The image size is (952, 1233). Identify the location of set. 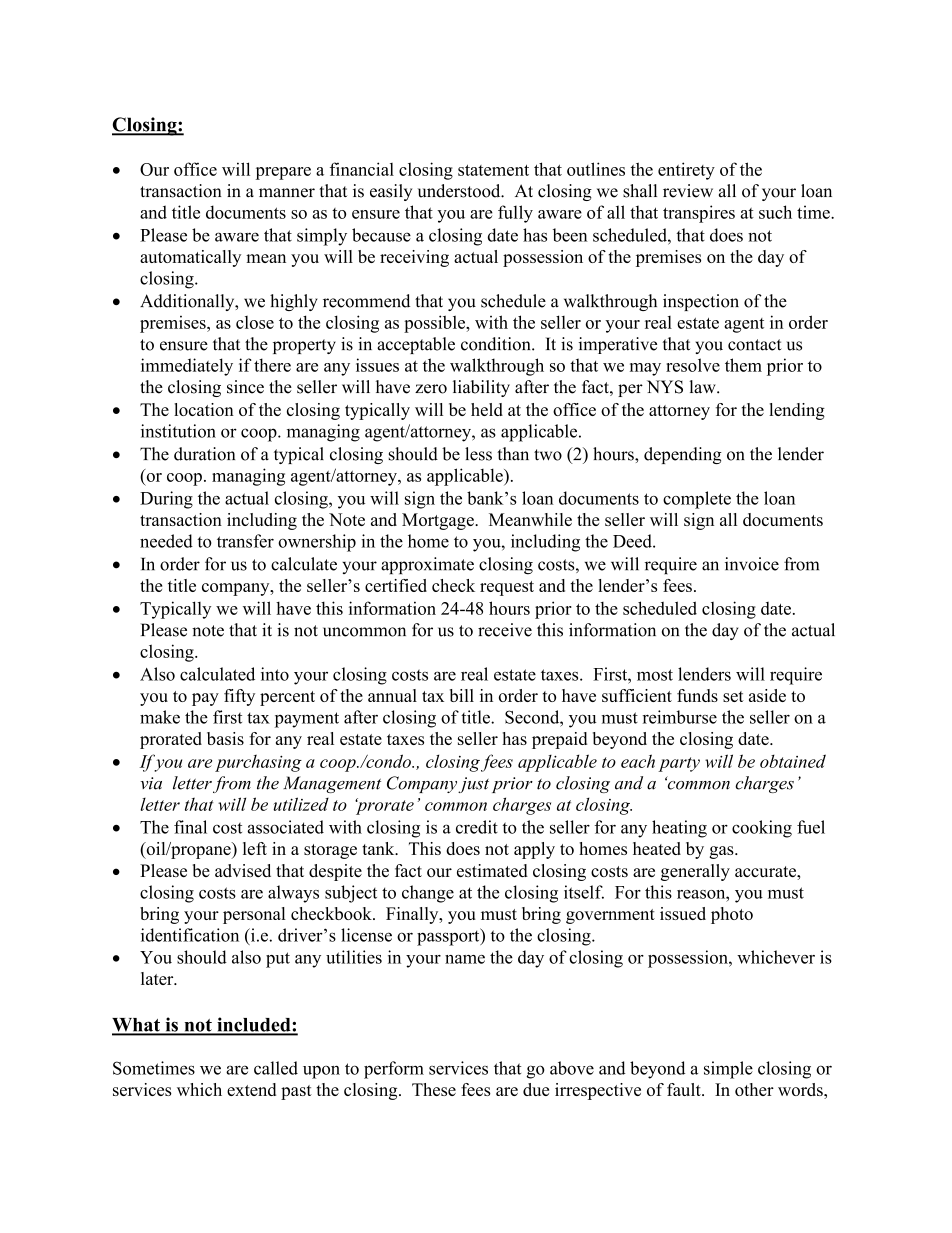
(733, 696).
